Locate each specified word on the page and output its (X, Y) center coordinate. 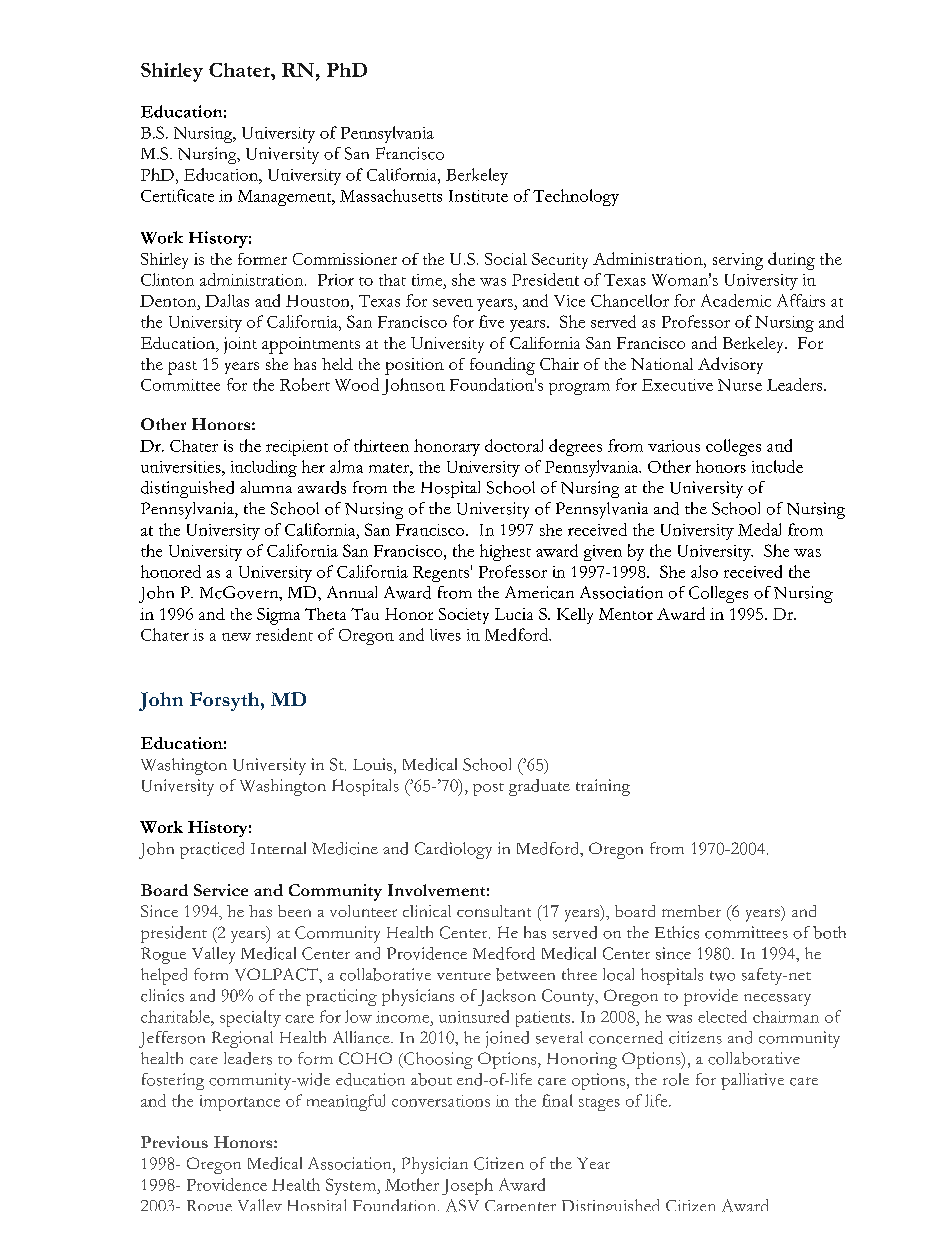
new (236, 637)
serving (738, 261)
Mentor (626, 614)
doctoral (514, 445)
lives (445, 635)
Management (286, 198)
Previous (174, 1142)
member (691, 911)
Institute (478, 196)
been (294, 911)
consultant (494, 911)
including (264, 468)
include (777, 466)
